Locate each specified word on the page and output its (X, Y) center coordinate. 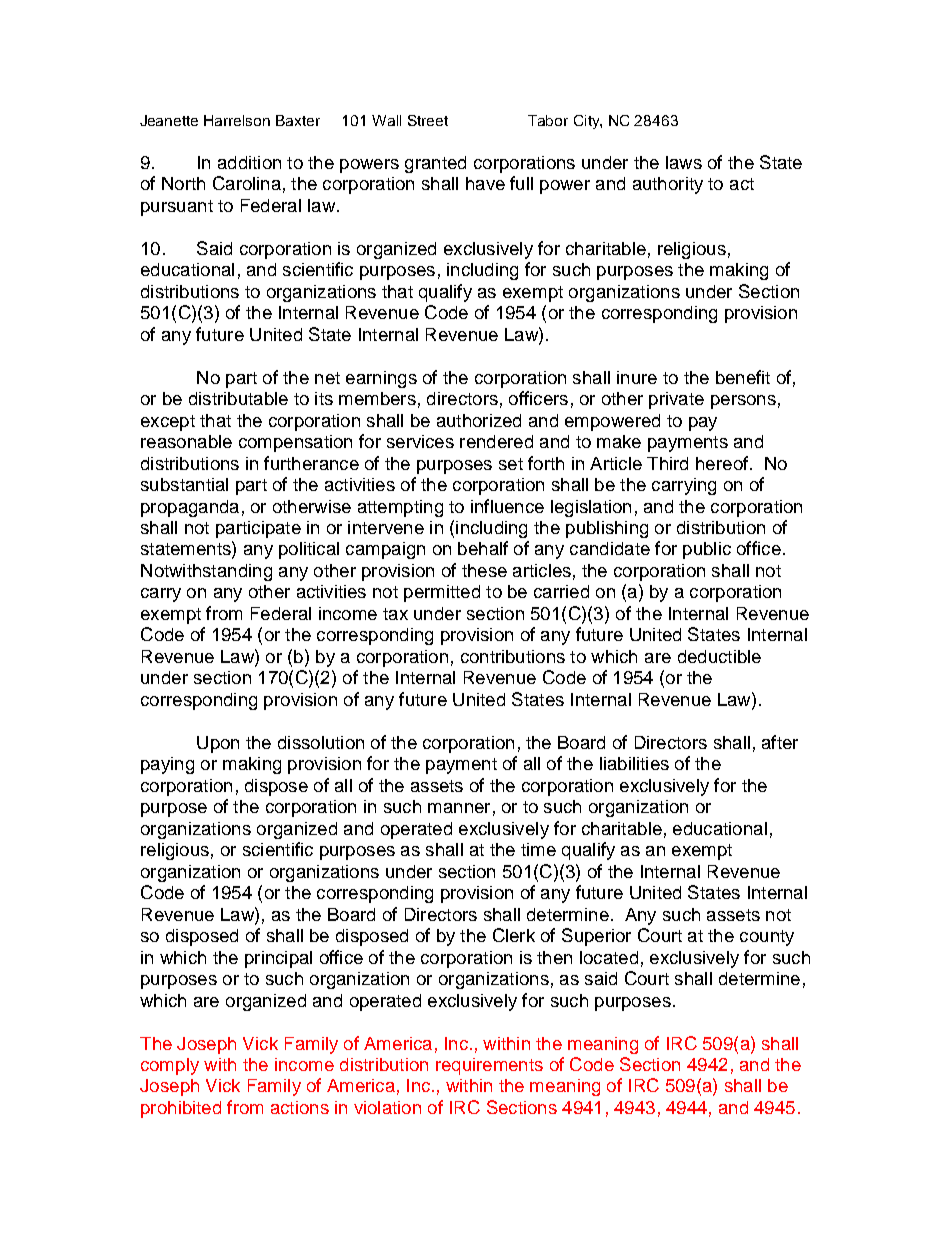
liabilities (634, 763)
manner (459, 808)
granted (435, 164)
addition (249, 162)
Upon (218, 744)
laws (684, 162)
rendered (496, 441)
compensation (295, 443)
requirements (489, 1066)
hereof (722, 463)
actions (300, 1107)
